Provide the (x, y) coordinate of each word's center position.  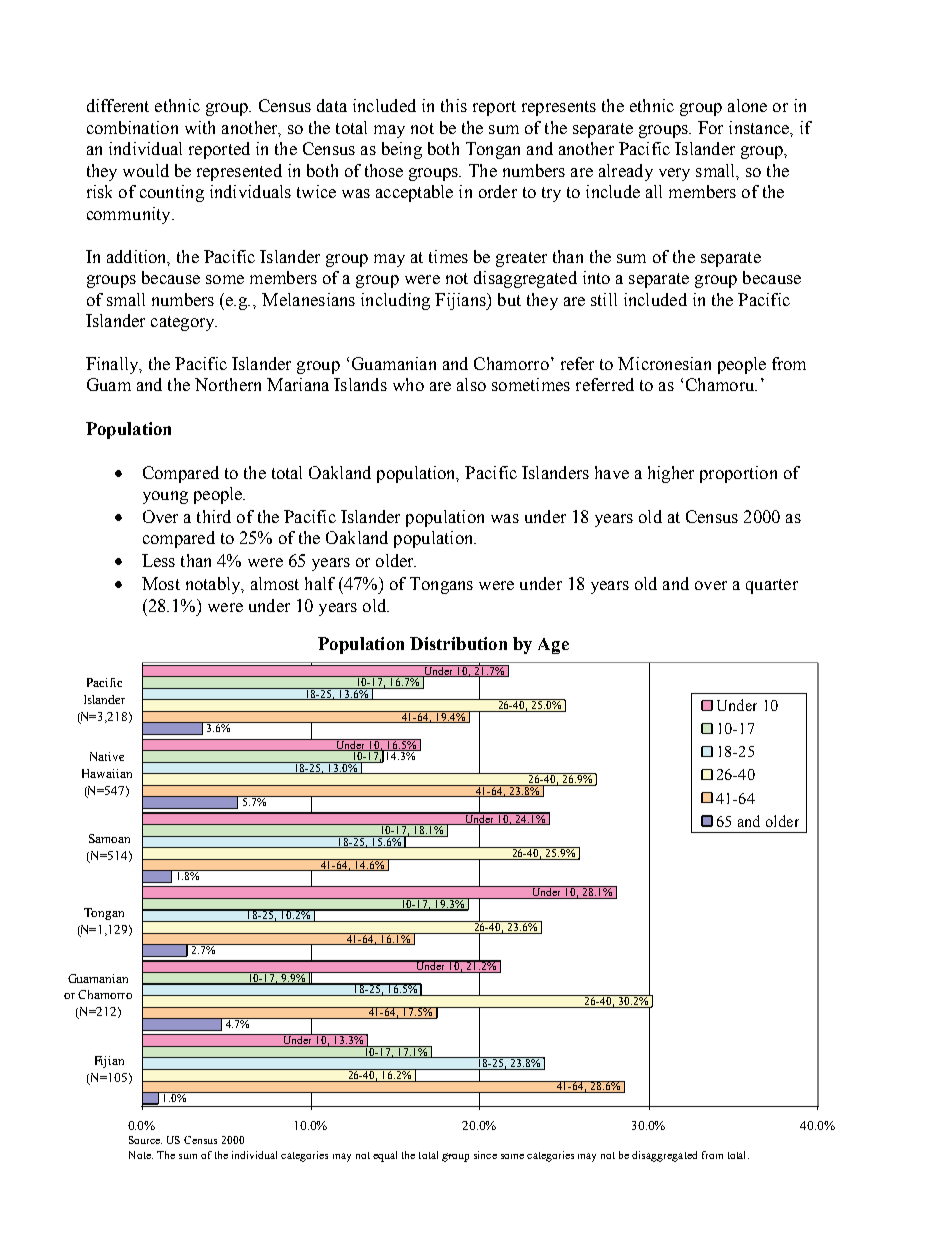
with (200, 127)
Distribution (458, 643)
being (402, 150)
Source (145, 1140)
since (485, 1155)
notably (214, 585)
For (710, 127)
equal (385, 1156)
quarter (772, 586)
